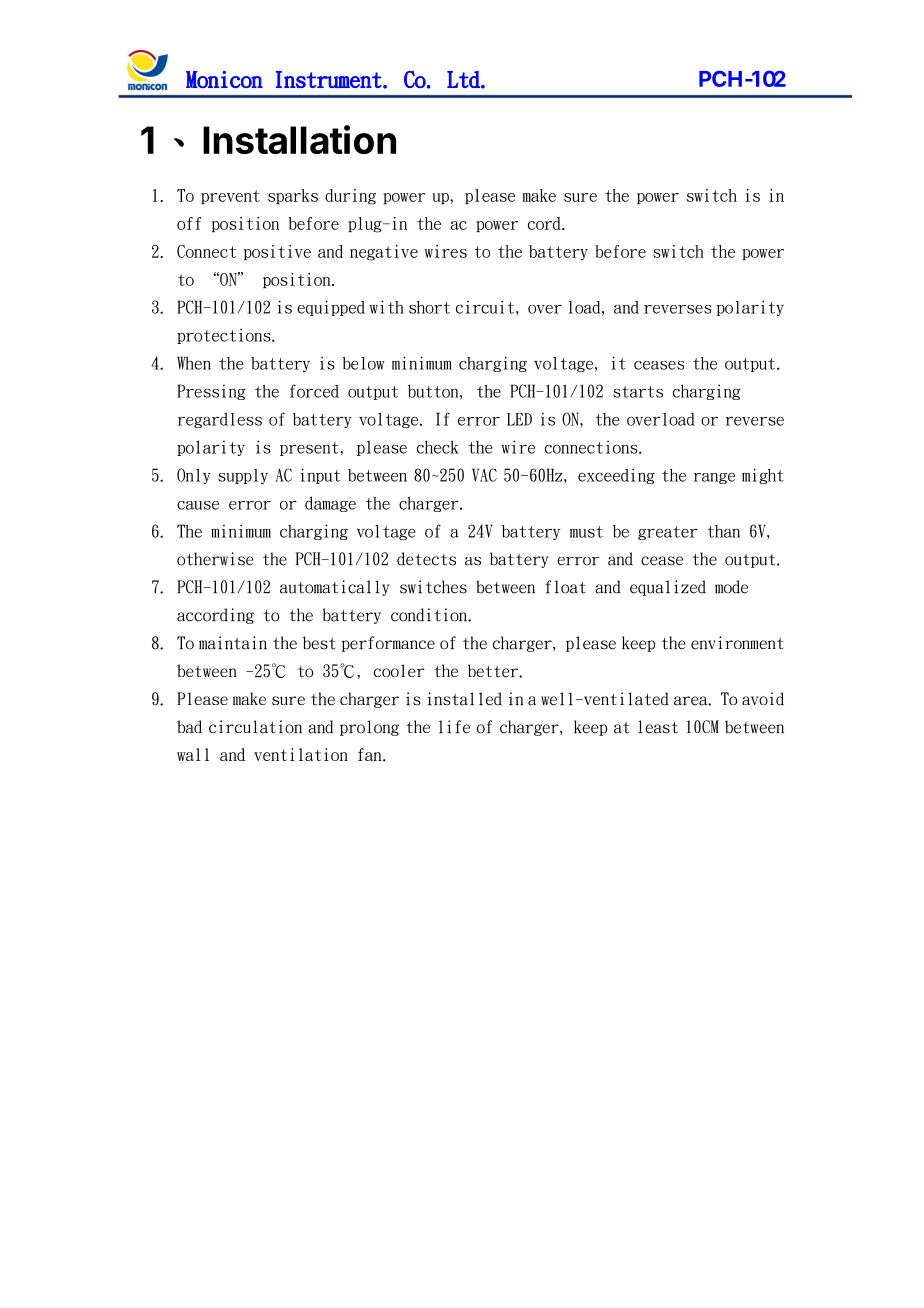 The height and width of the screenshot is (1308, 924). Describe the element at coordinates (638, 392) in the screenshot. I see `starts` at that location.
